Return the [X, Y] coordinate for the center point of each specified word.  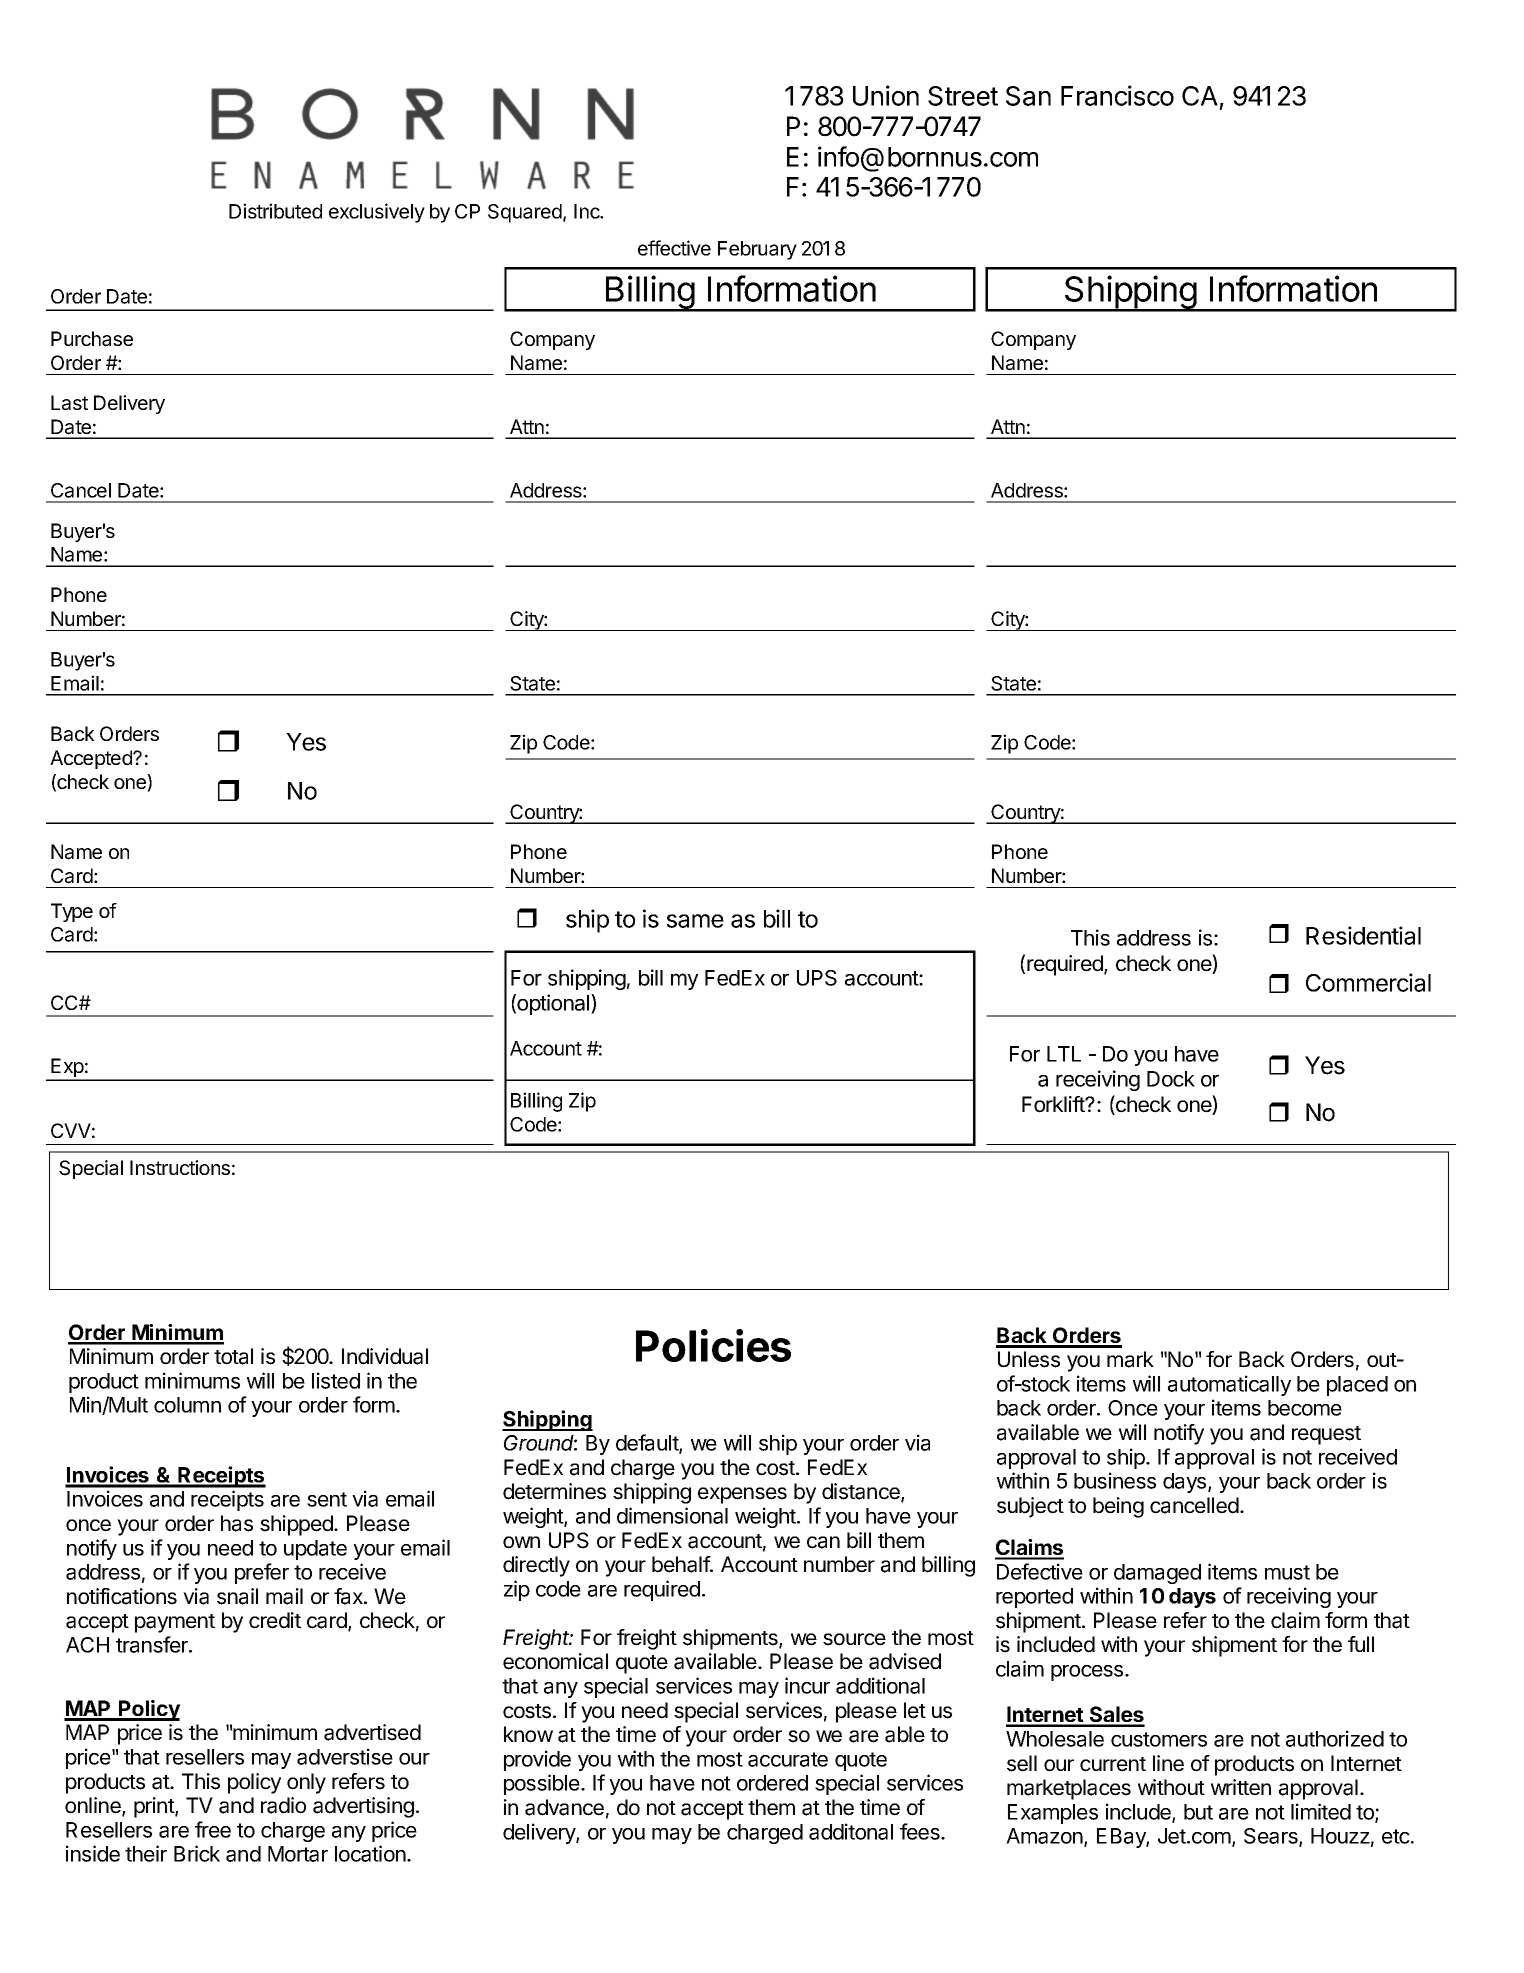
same [695, 921]
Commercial [1368, 982]
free [213, 1829]
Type [72, 912]
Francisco [1117, 95]
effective [674, 248]
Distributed [275, 211]
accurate [788, 1759]
